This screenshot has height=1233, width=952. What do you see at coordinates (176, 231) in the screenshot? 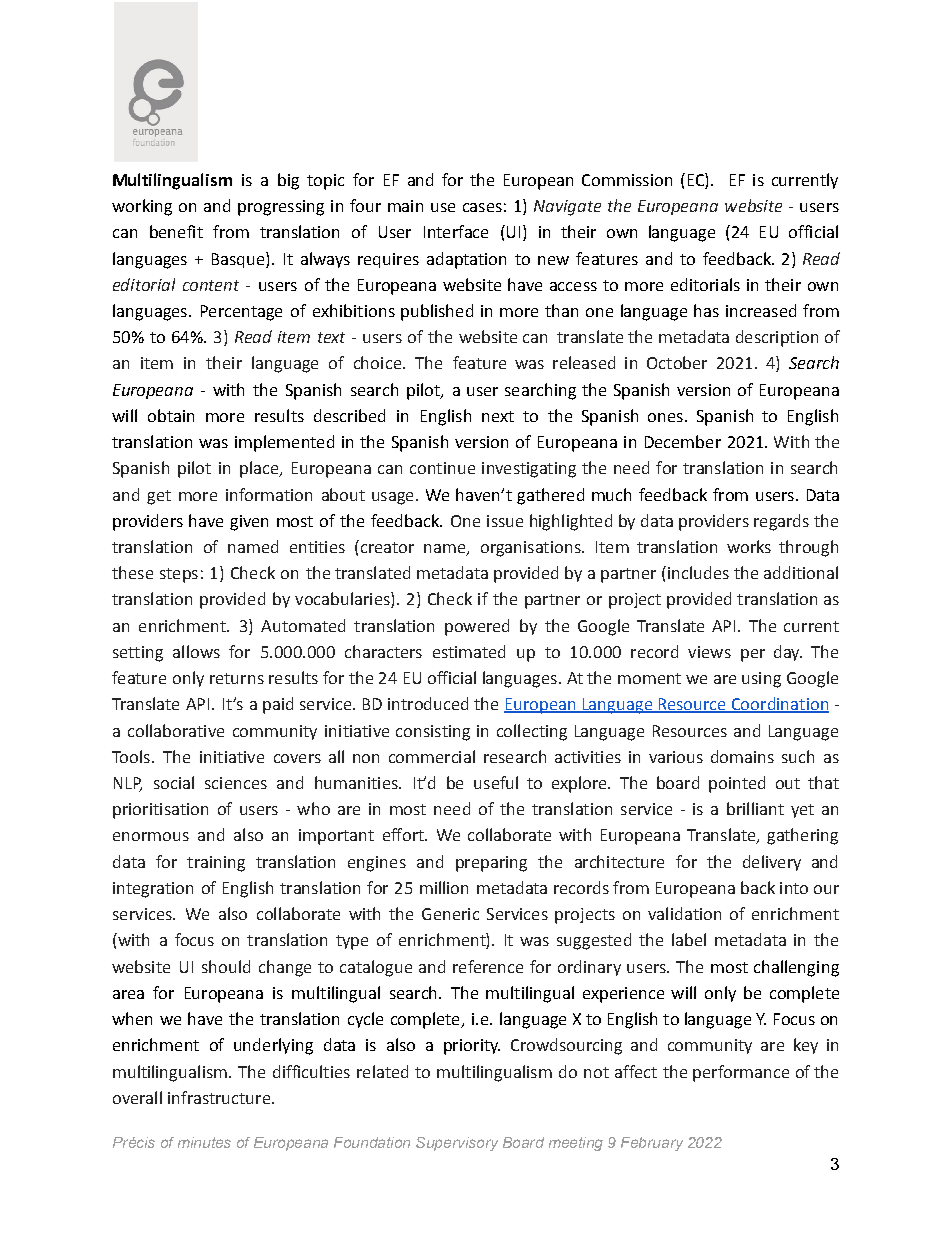
I see `benefit` at bounding box center [176, 231].
